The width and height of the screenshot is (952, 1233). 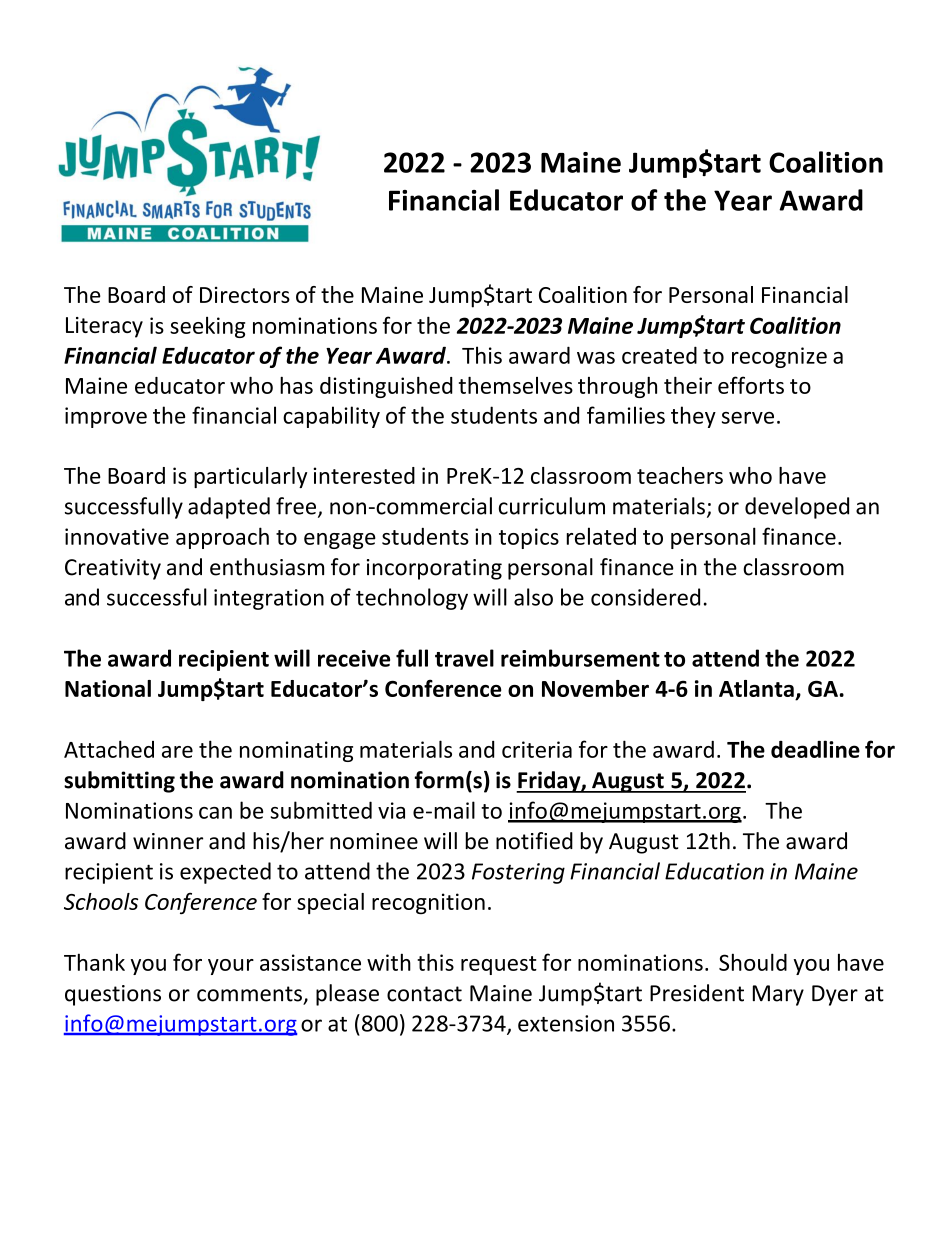 What do you see at coordinates (797, 508) in the screenshot?
I see `developed` at bounding box center [797, 508].
